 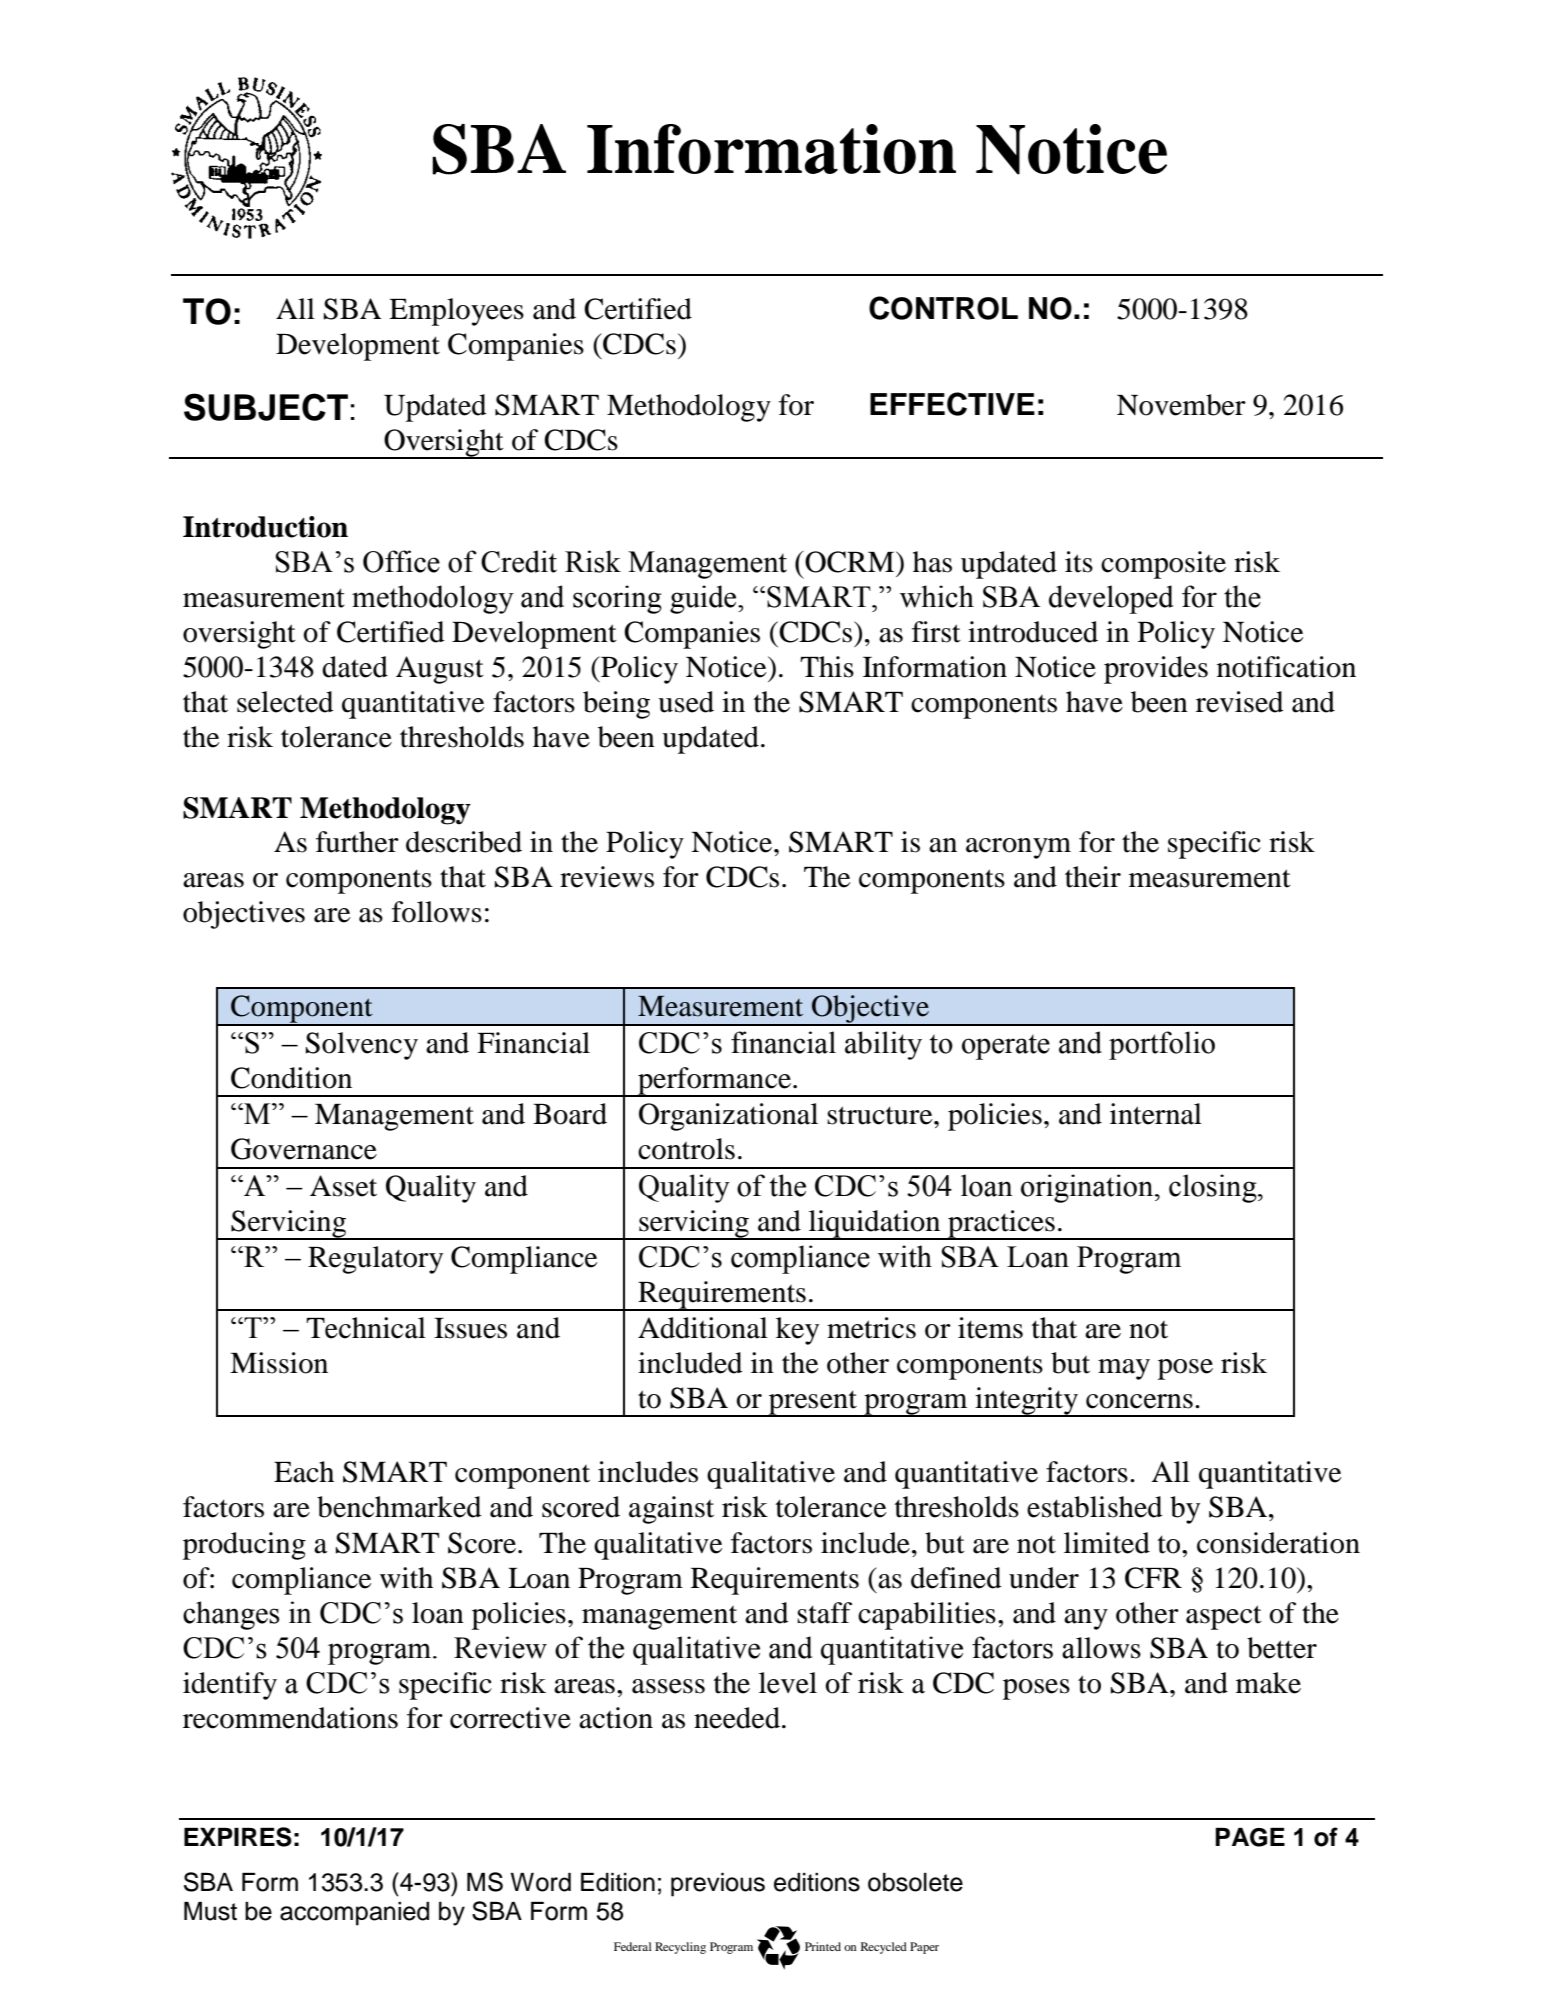 I want to click on Regulatory, so click(x=375, y=1260).
